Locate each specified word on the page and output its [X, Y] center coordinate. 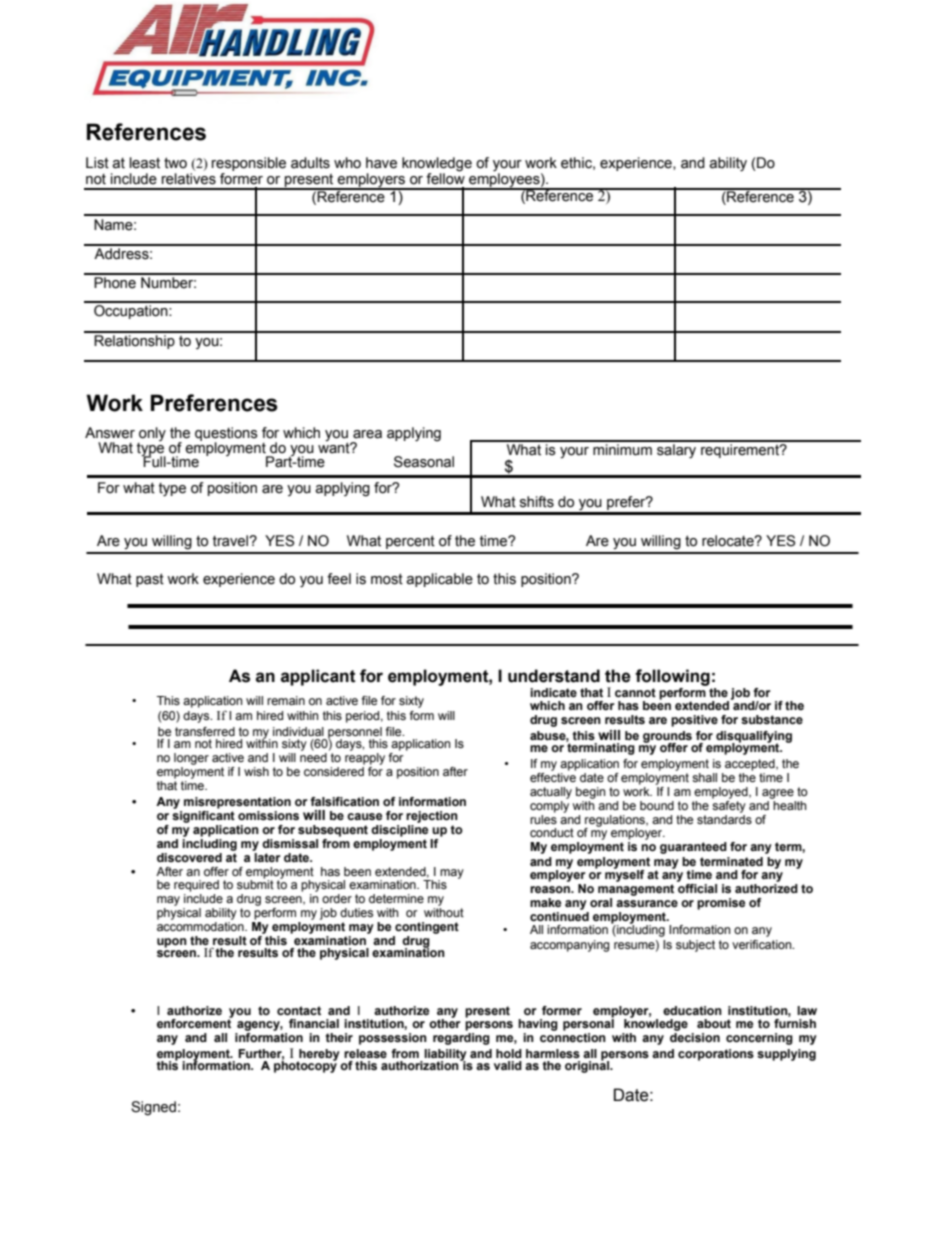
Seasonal [424, 462]
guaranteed [693, 848]
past [150, 580]
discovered [189, 857]
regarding [461, 1037]
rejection [432, 817]
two [175, 163]
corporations [716, 1055]
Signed [153, 1108]
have [381, 163]
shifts [537, 502]
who [347, 163]
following [672, 677]
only [152, 434]
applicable [439, 580]
